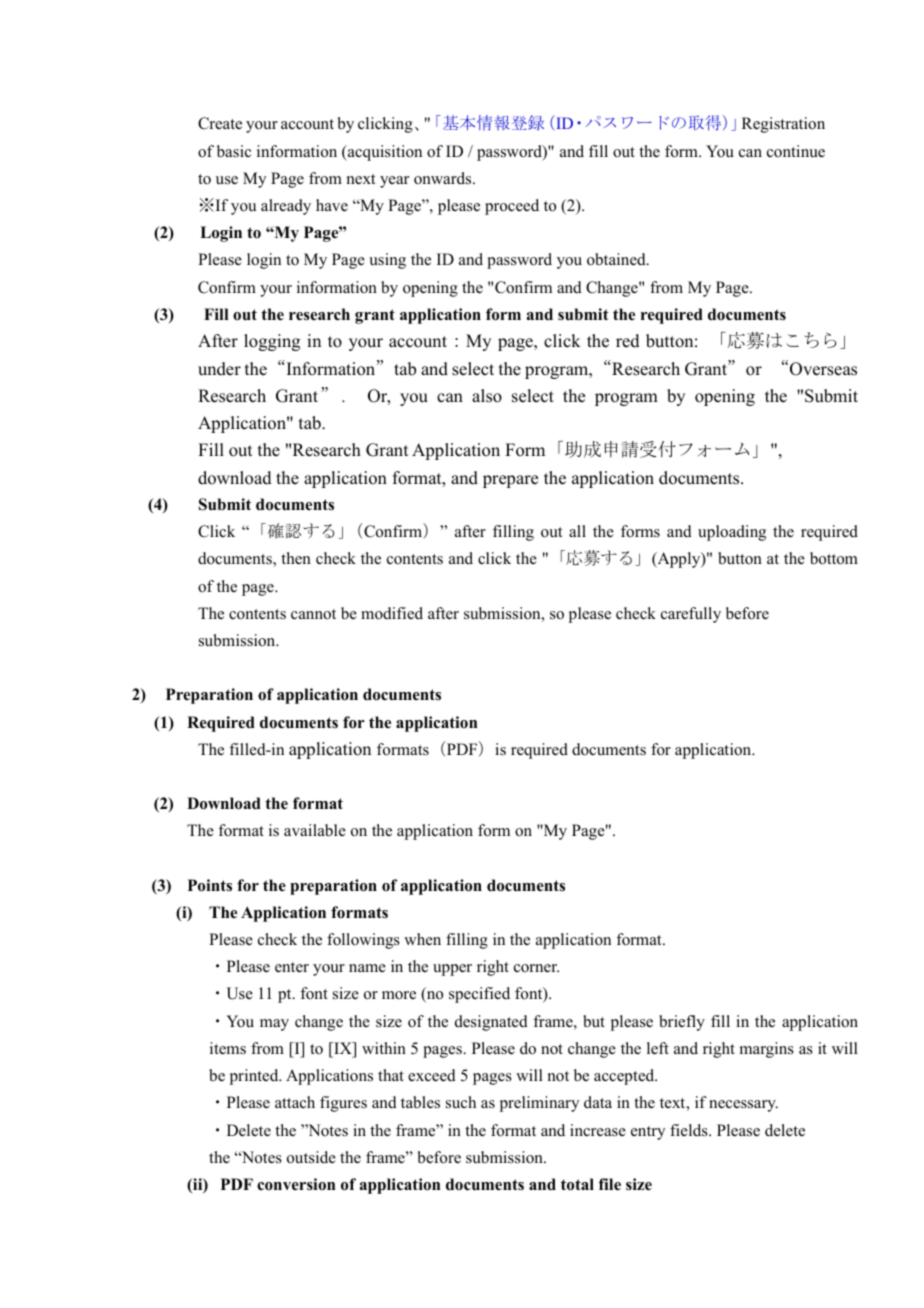  What do you see at coordinates (315, 830) in the page?
I see `available` at bounding box center [315, 830].
